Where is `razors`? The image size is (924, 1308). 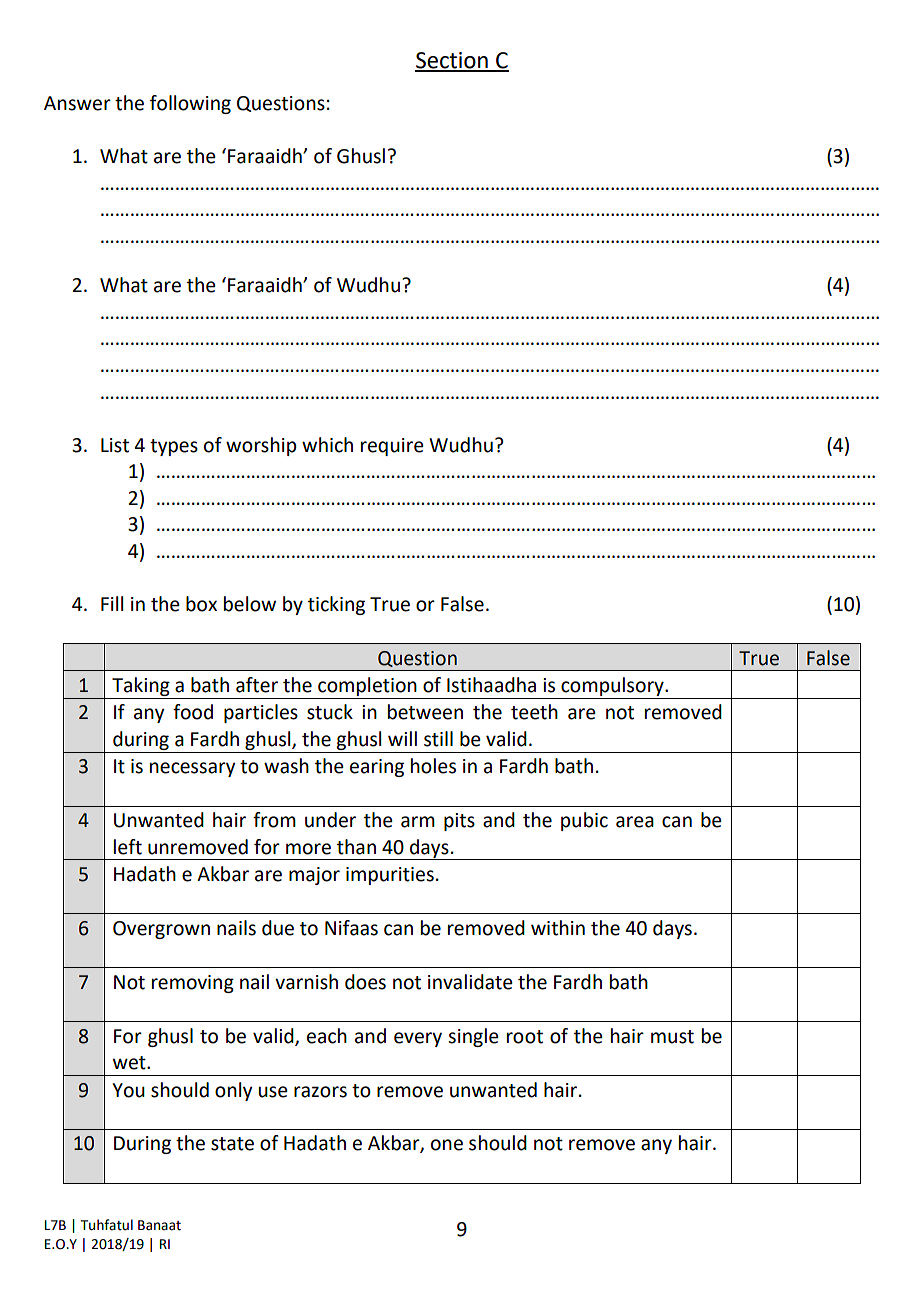 razors is located at coordinates (320, 1092).
